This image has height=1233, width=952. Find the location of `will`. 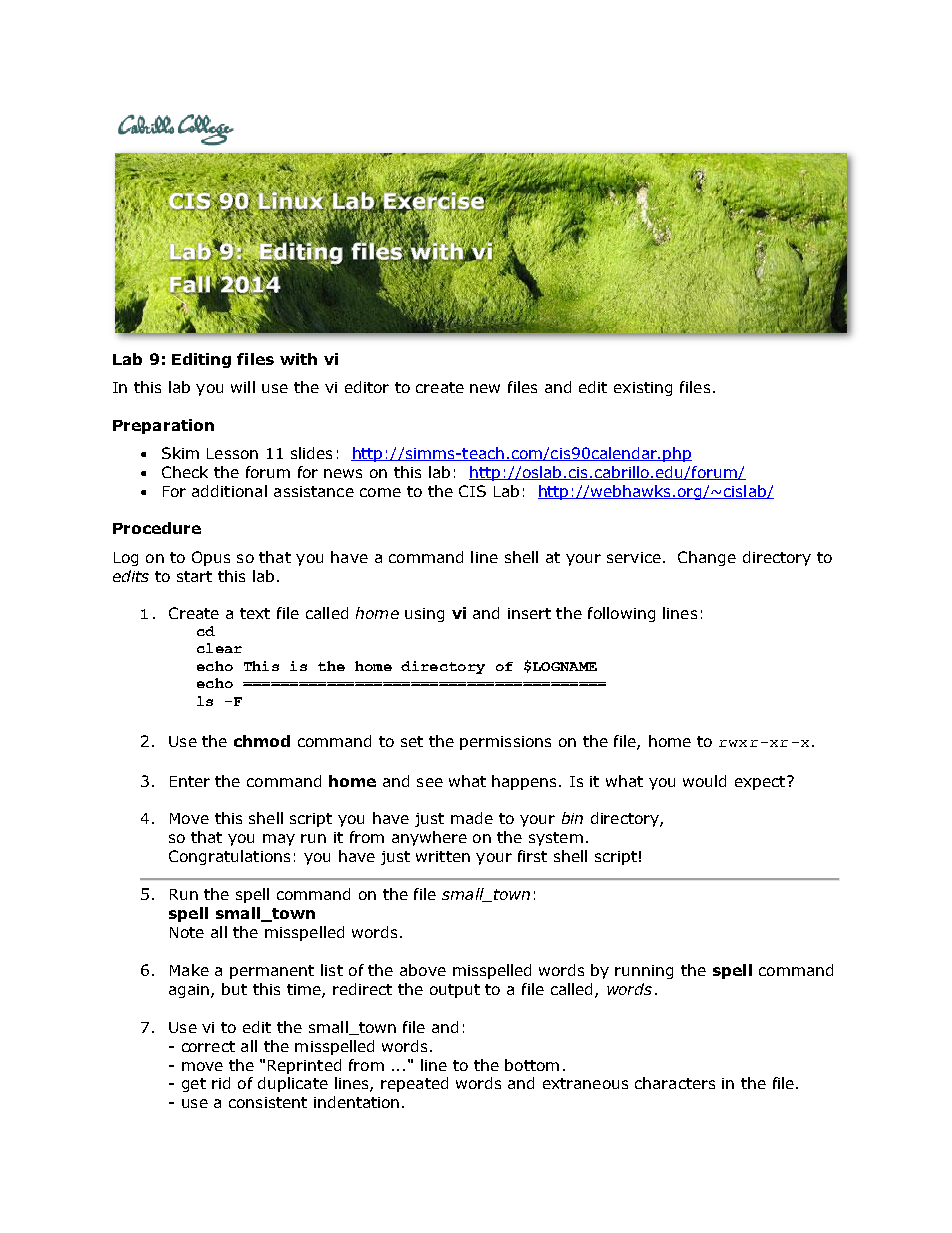

will is located at coordinates (243, 387).
